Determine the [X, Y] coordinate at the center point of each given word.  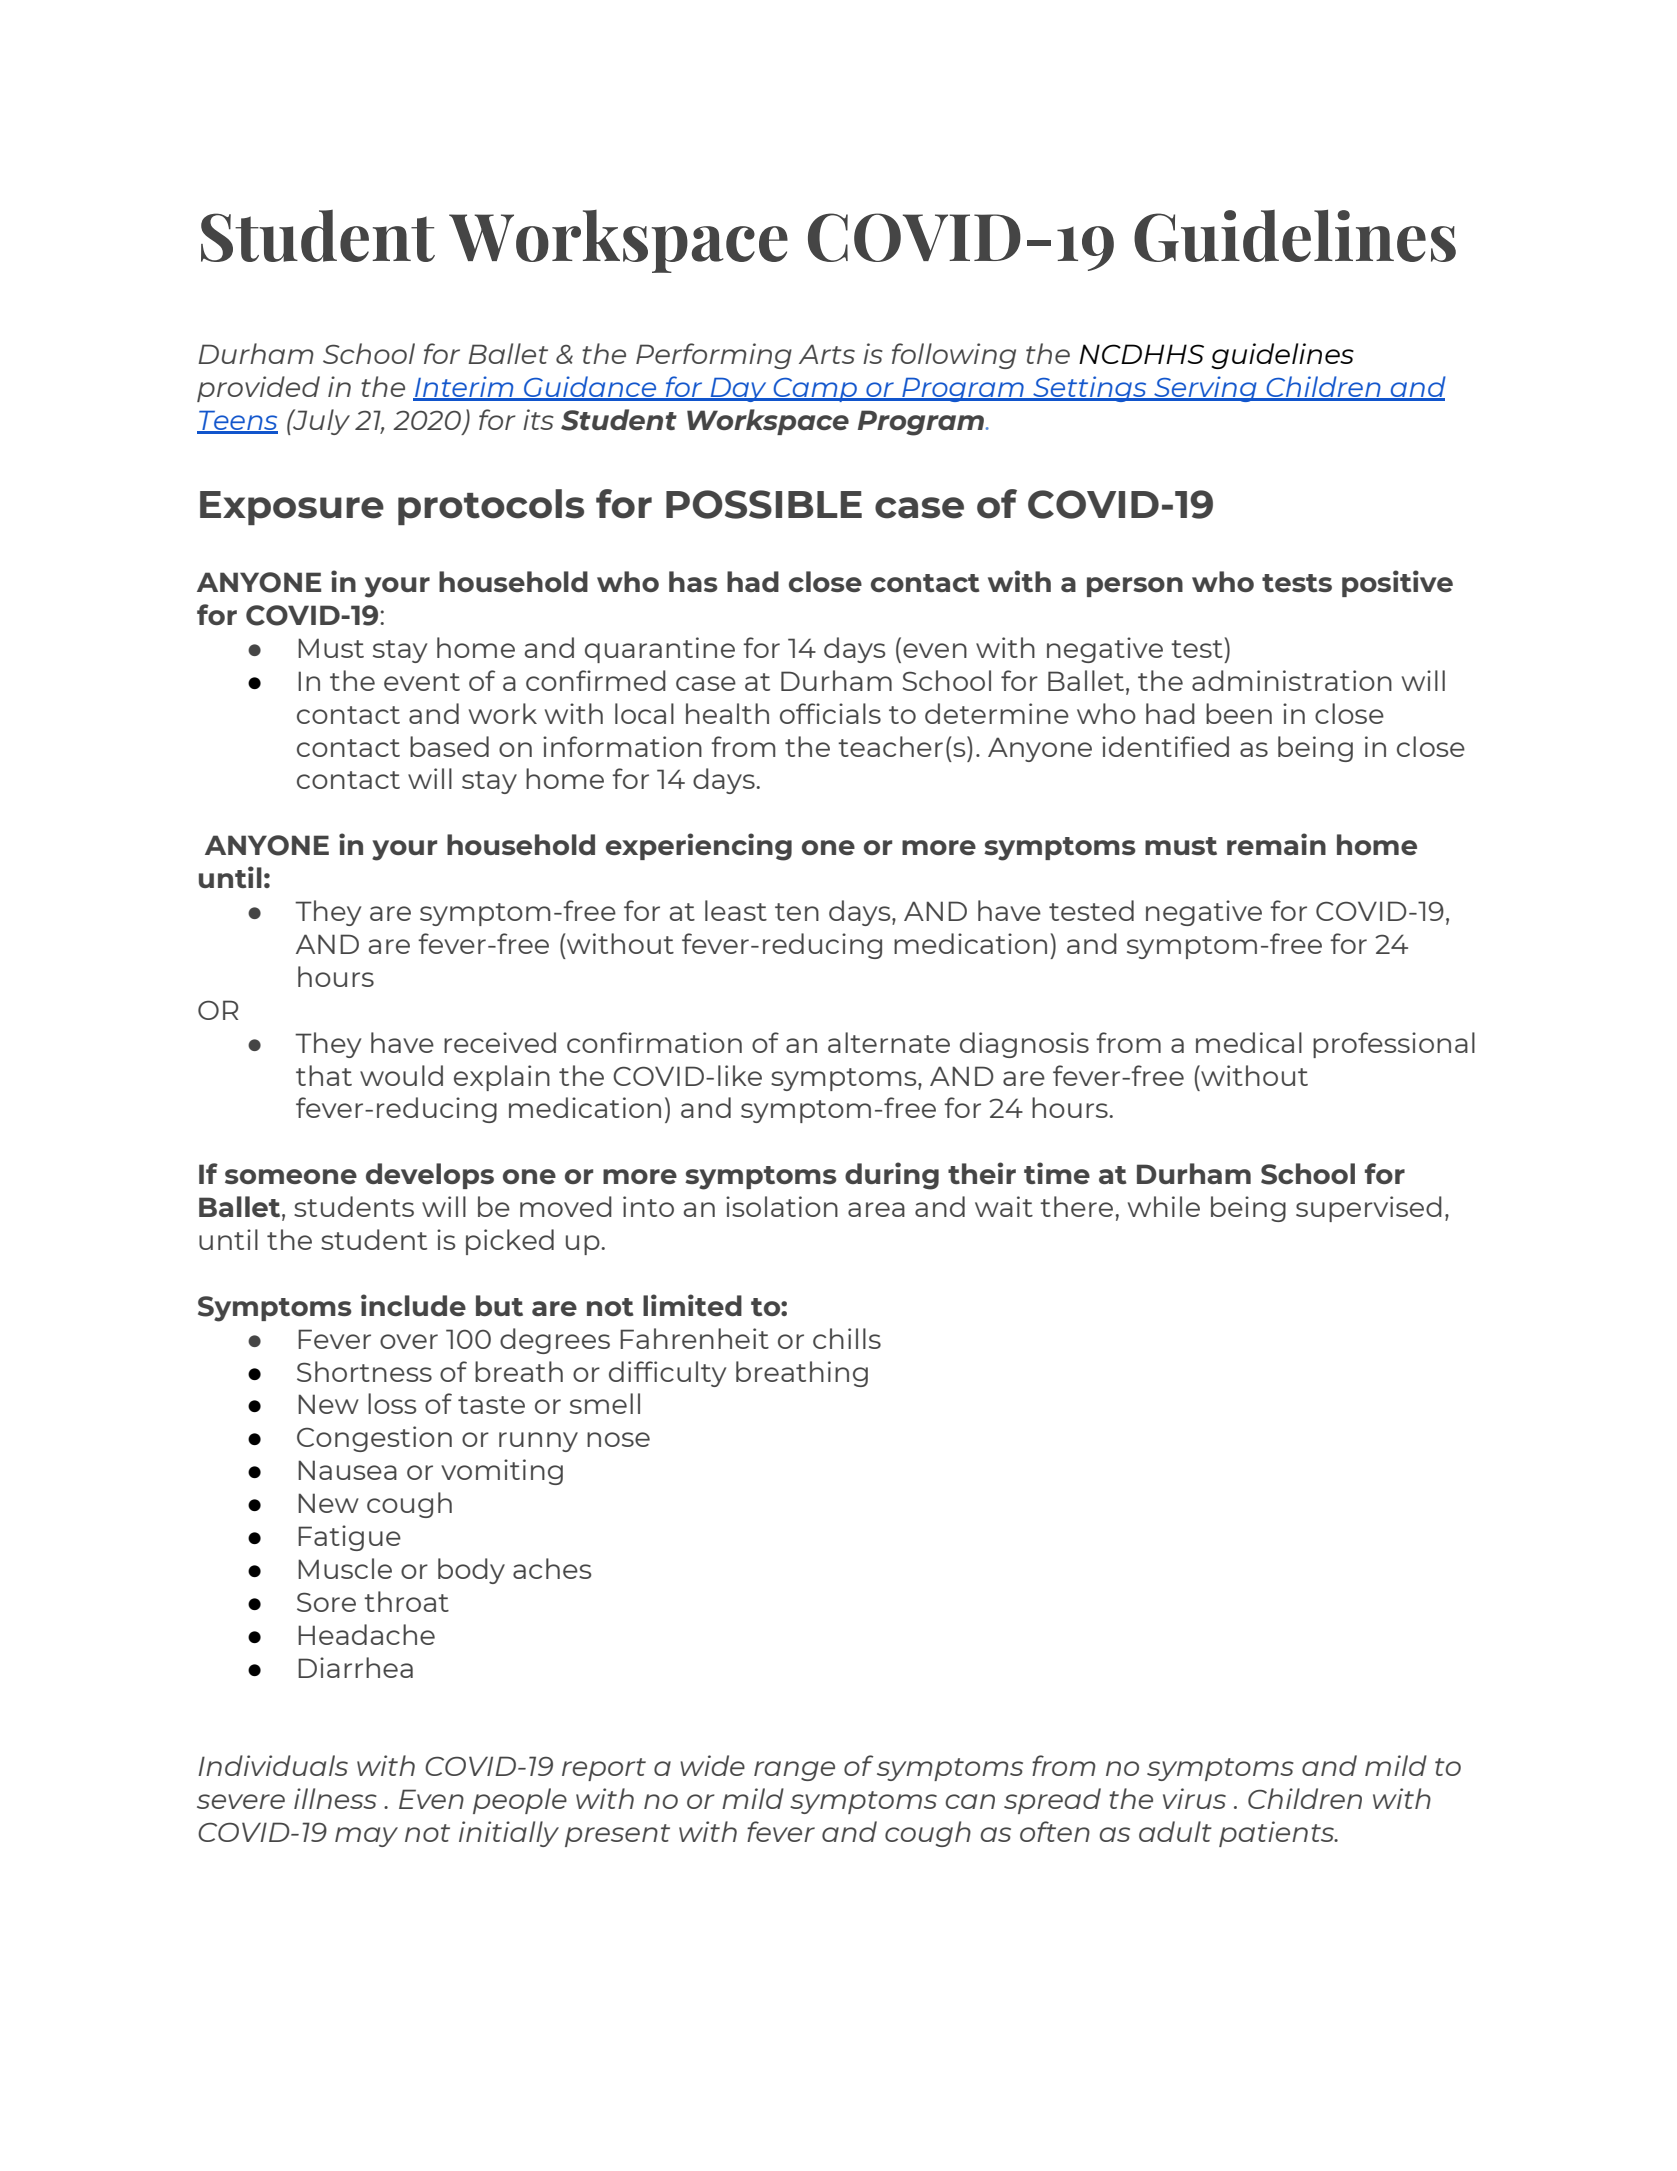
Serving [1205, 389]
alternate [889, 1042]
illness [335, 1798]
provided [258, 389]
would [401, 1075]
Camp [816, 390]
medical [1249, 1042]
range [794, 1771]
